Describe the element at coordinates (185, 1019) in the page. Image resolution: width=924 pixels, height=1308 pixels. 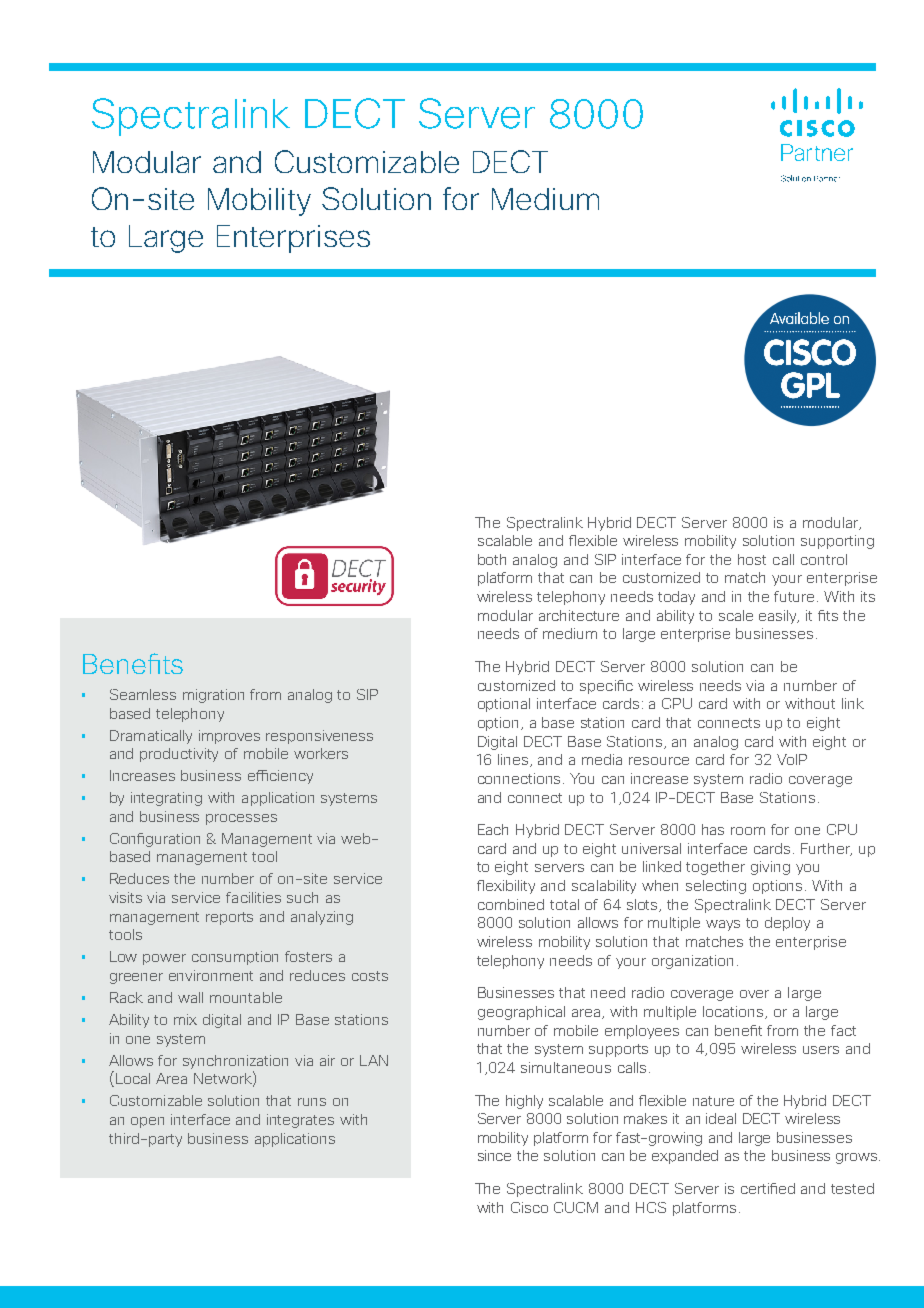
I see `mix` at that location.
